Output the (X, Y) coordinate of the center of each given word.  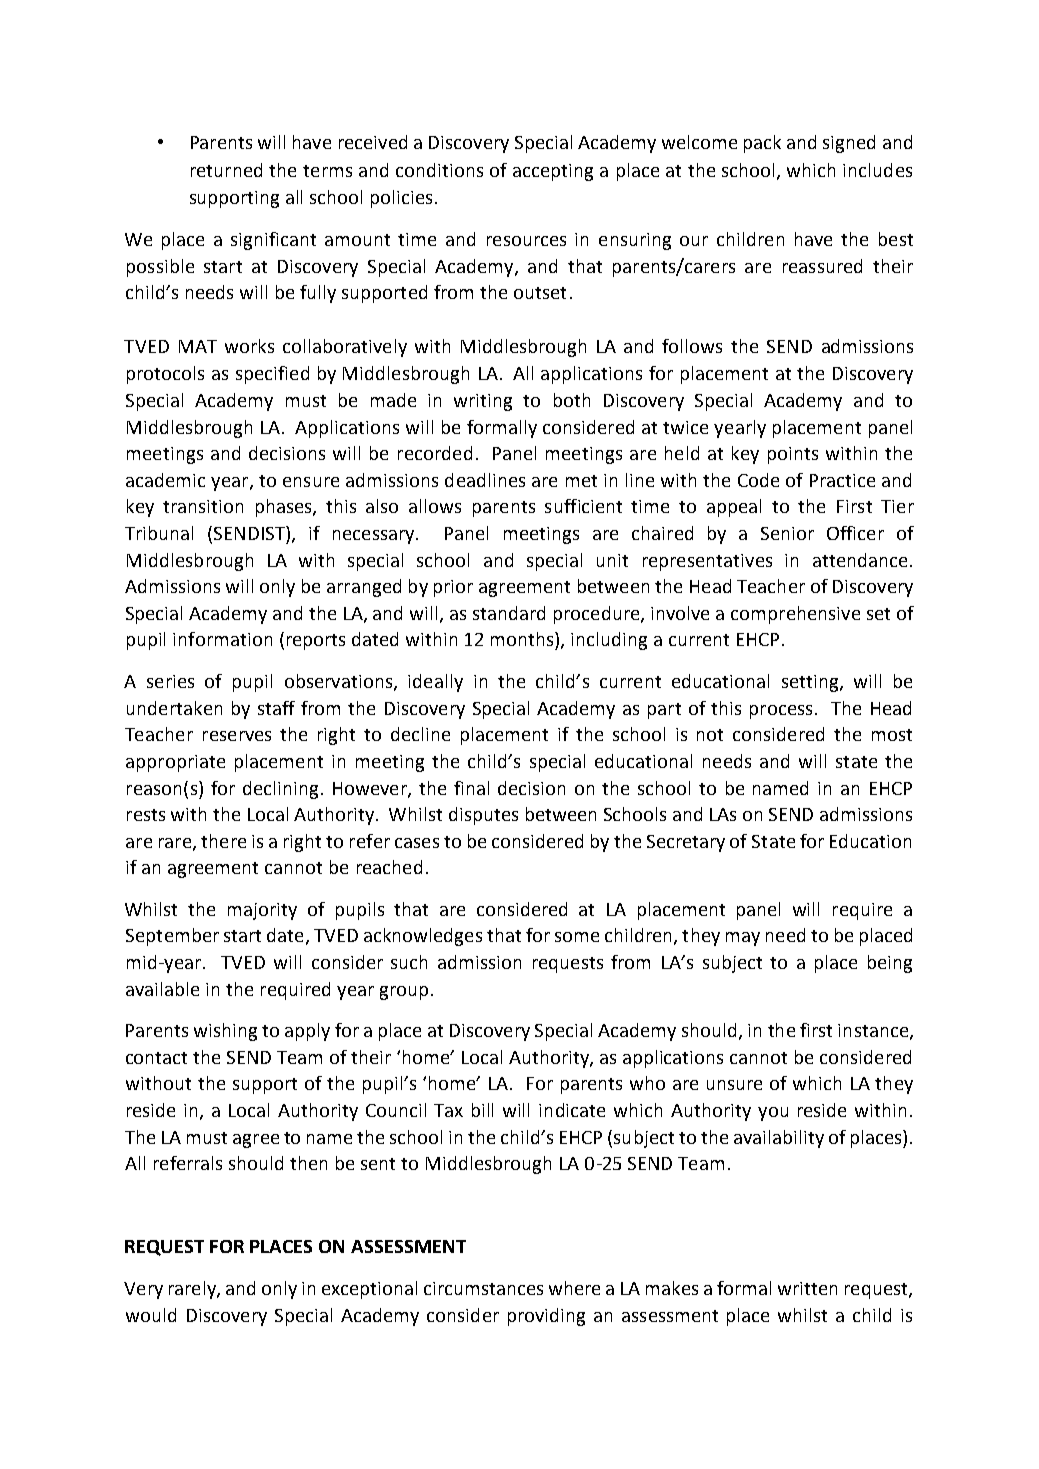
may (743, 939)
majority (262, 911)
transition (203, 506)
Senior (787, 533)
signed (849, 144)
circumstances (483, 1288)
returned (226, 170)
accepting (553, 172)
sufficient (583, 506)
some (577, 937)
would (151, 1315)
